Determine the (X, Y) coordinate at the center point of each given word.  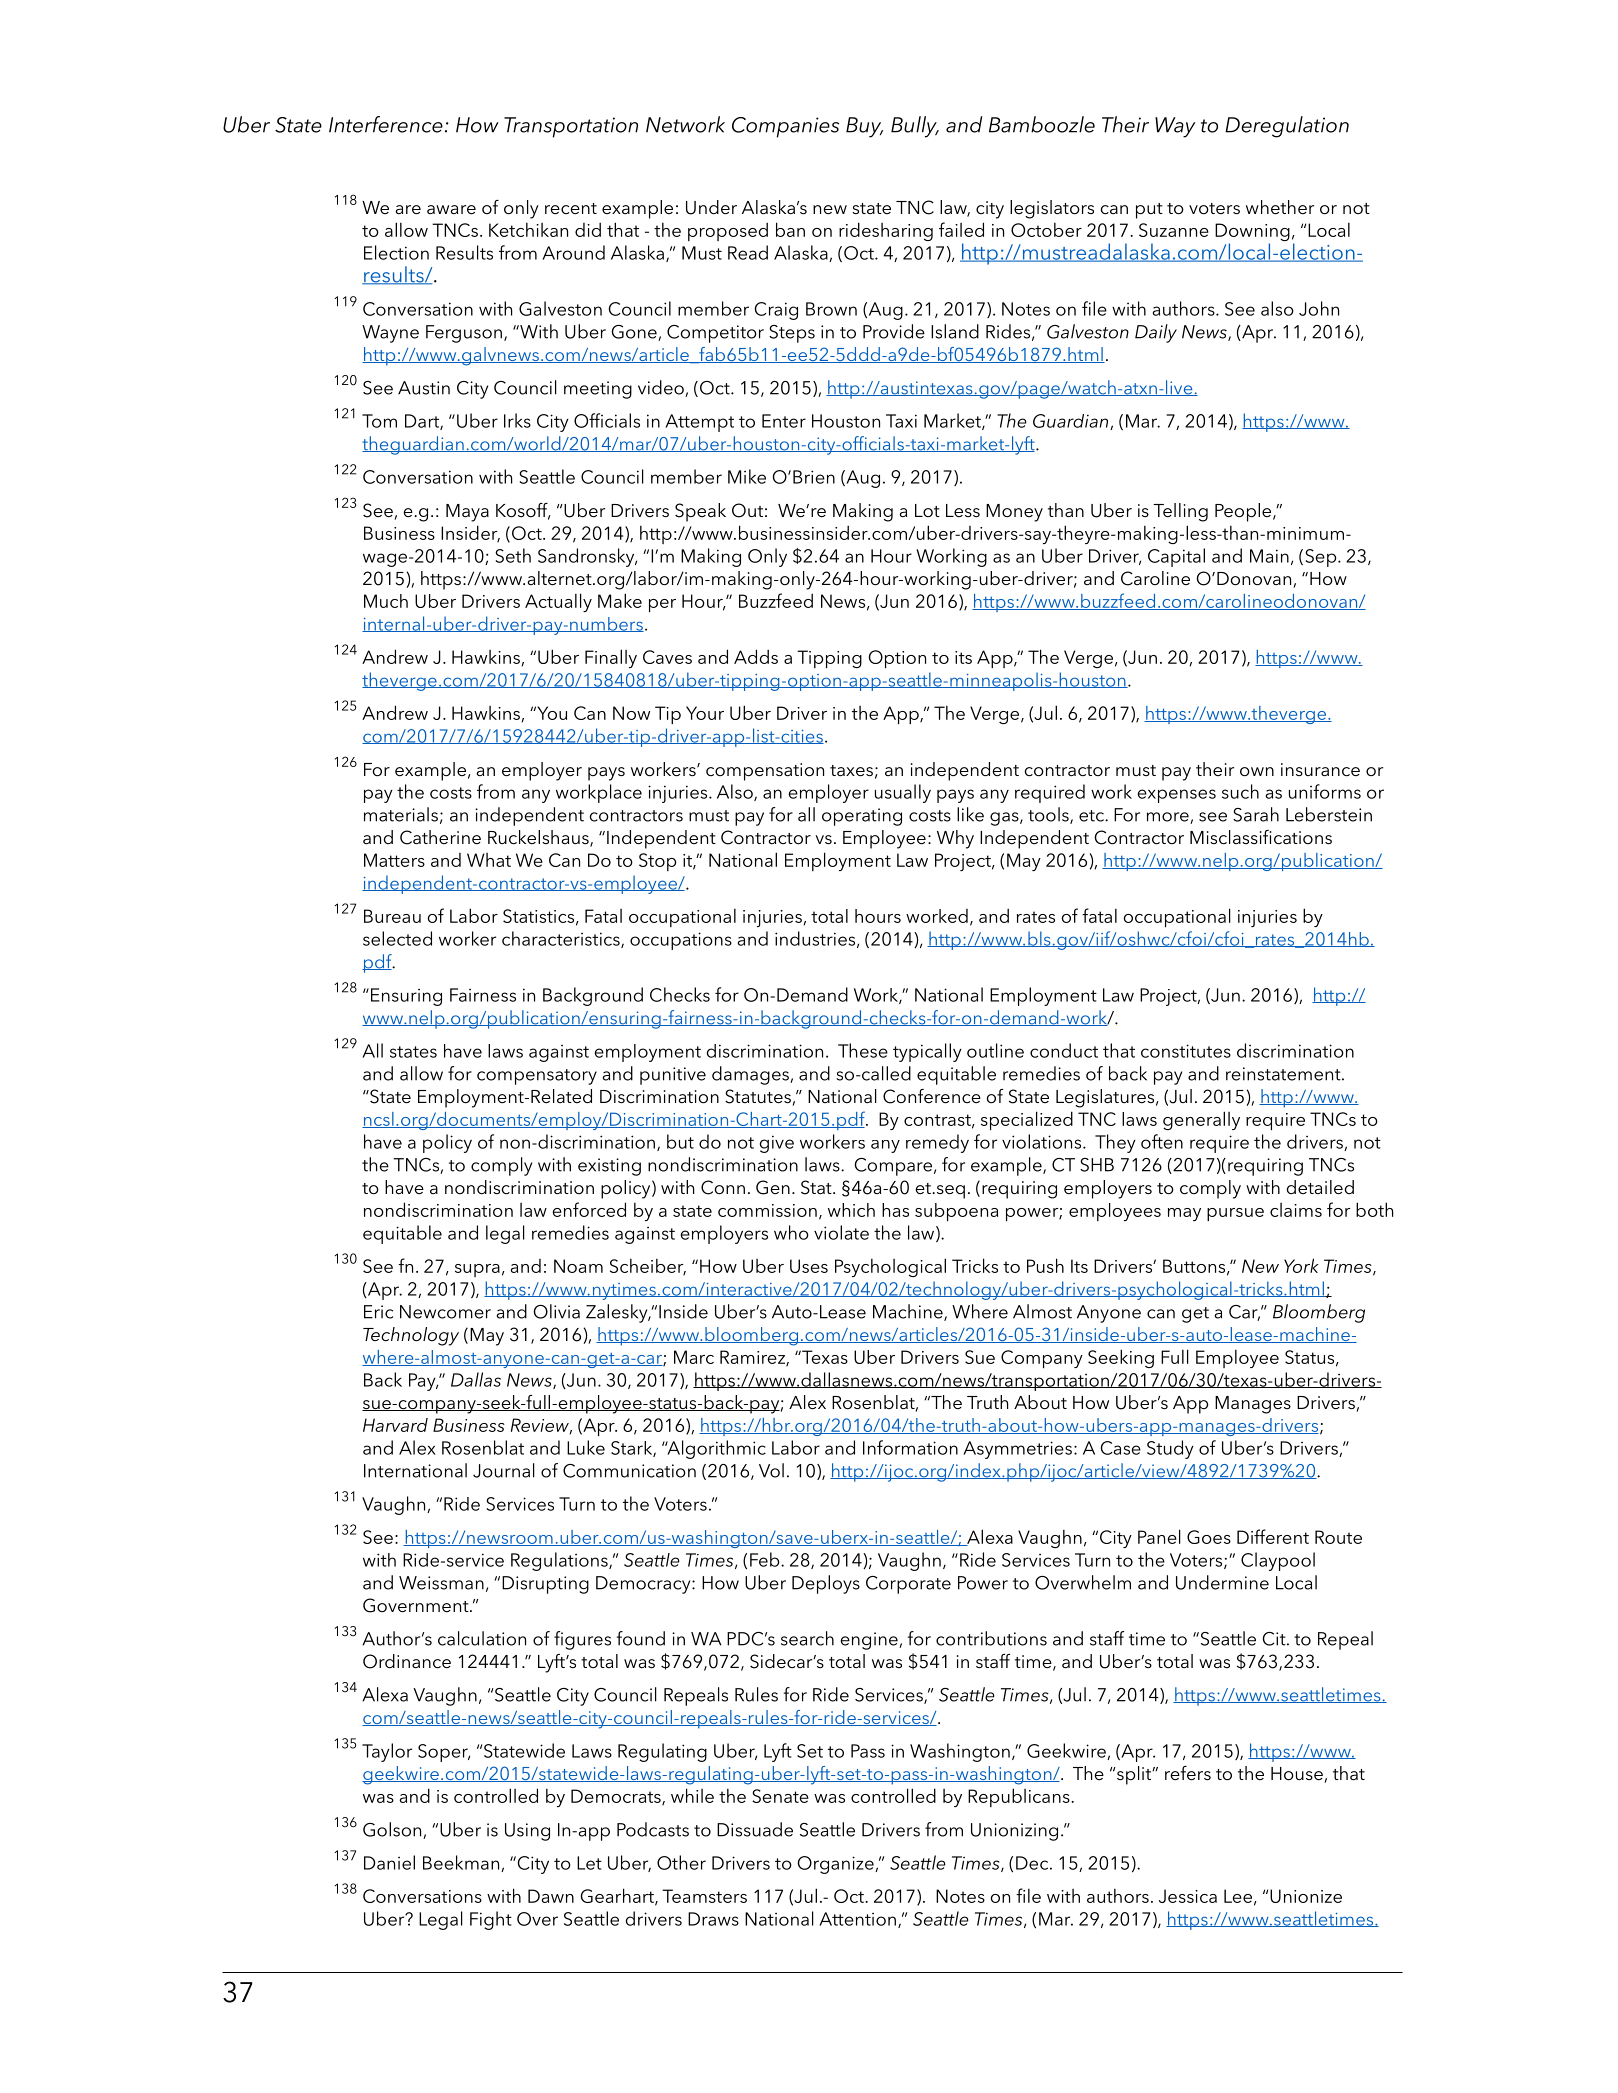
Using (527, 1832)
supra (477, 1270)
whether (1280, 207)
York (1301, 1265)
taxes (851, 771)
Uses (809, 1266)
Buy (864, 127)
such (1240, 791)
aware (451, 210)
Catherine (440, 837)
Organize (837, 1865)
